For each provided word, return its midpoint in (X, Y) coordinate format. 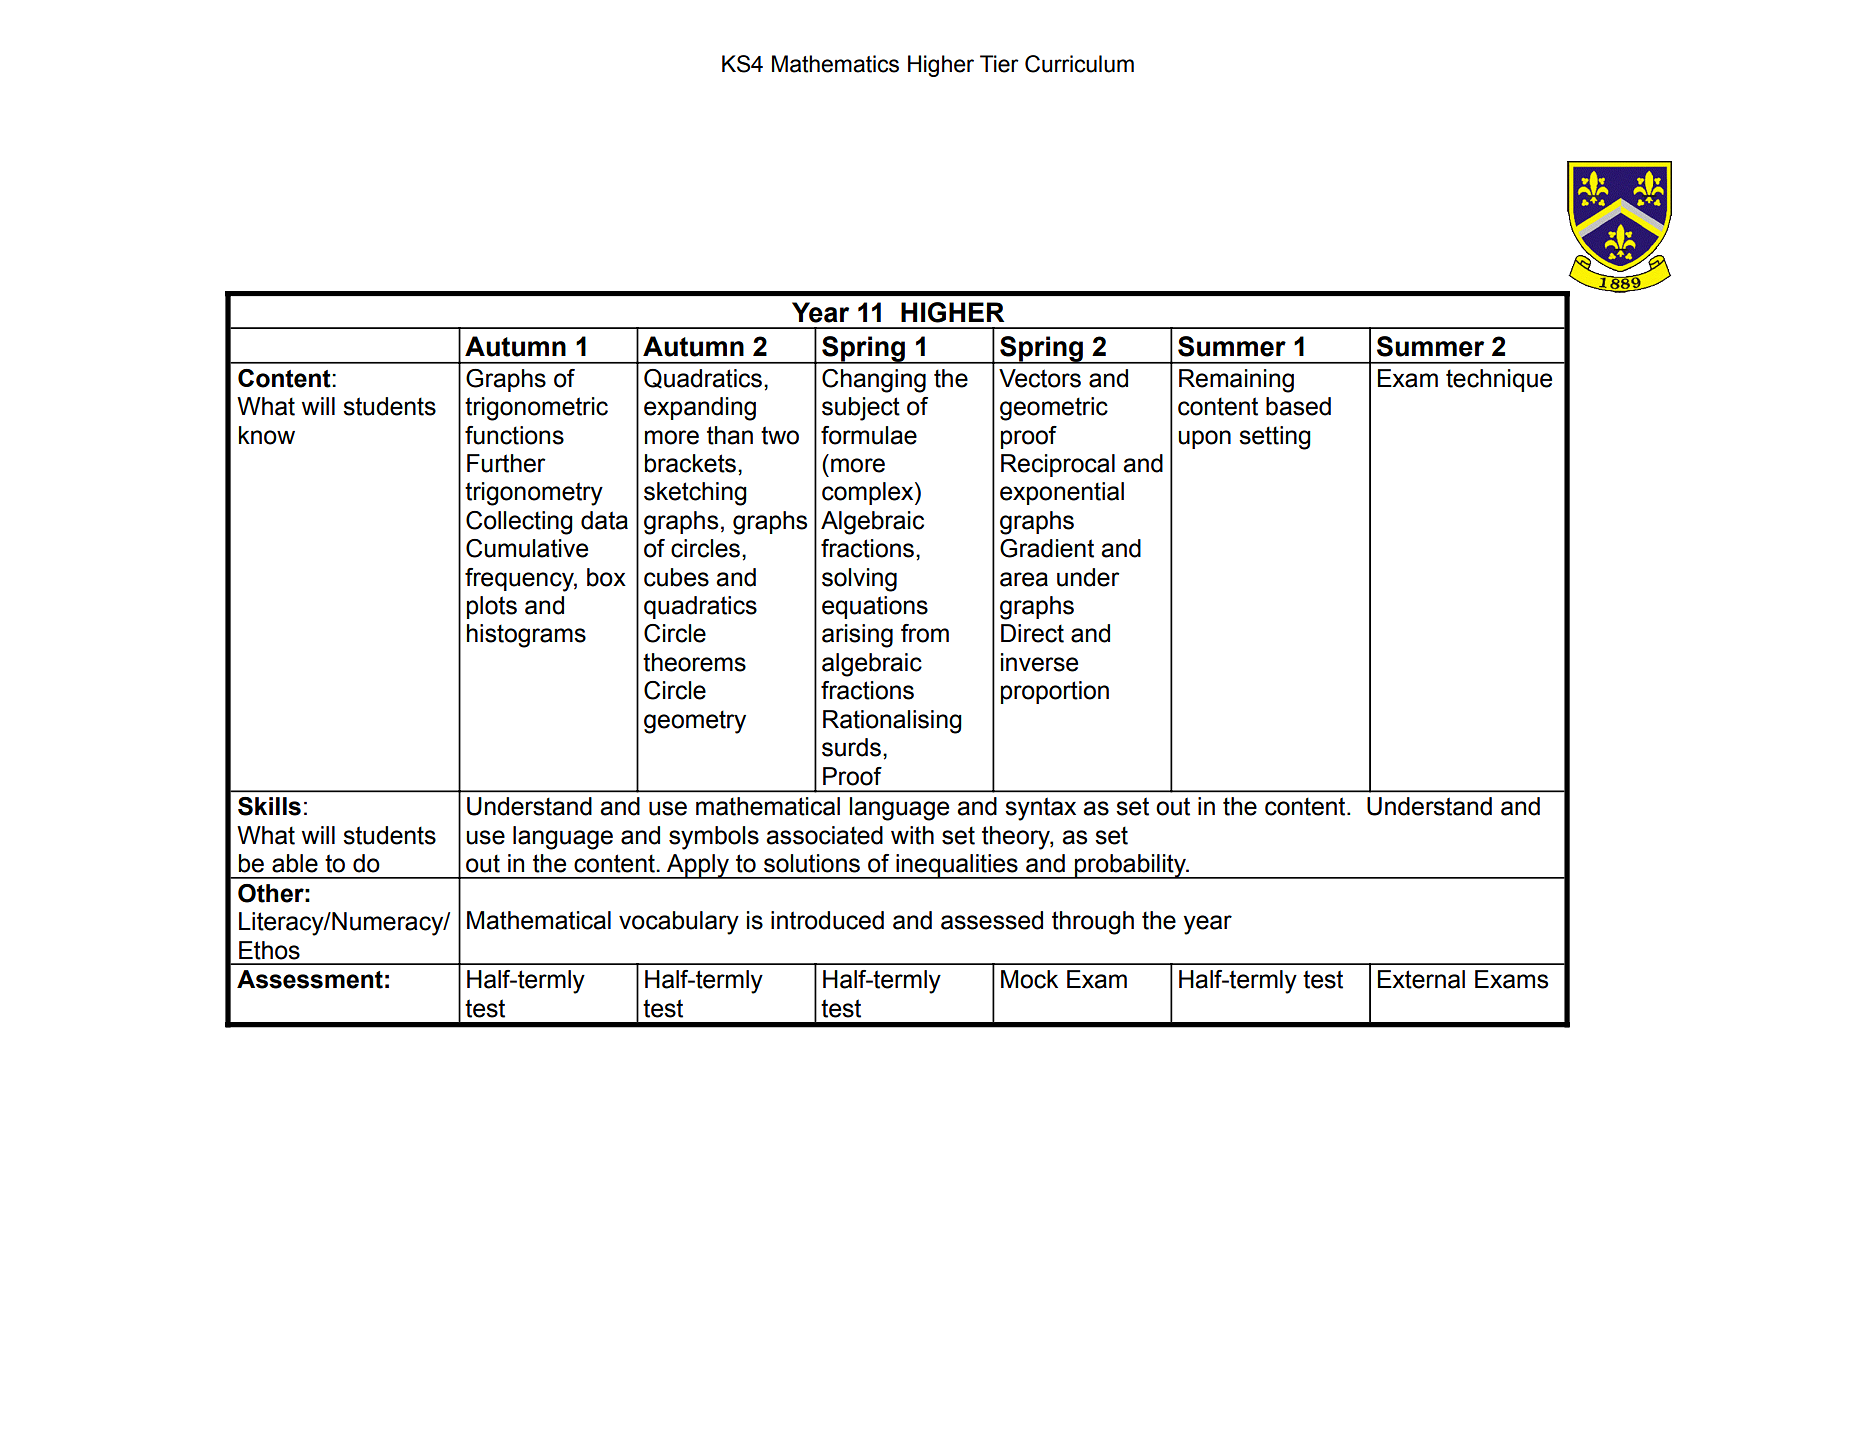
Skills (269, 806)
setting (1275, 438)
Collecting (519, 523)
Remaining (1236, 381)
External (1421, 979)
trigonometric (536, 409)
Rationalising (892, 722)
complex (869, 493)
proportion (1055, 692)
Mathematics (835, 64)
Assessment (310, 979)
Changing (874, 381)
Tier (999, 64)
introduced (827, 920)
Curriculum (1079, 64)
